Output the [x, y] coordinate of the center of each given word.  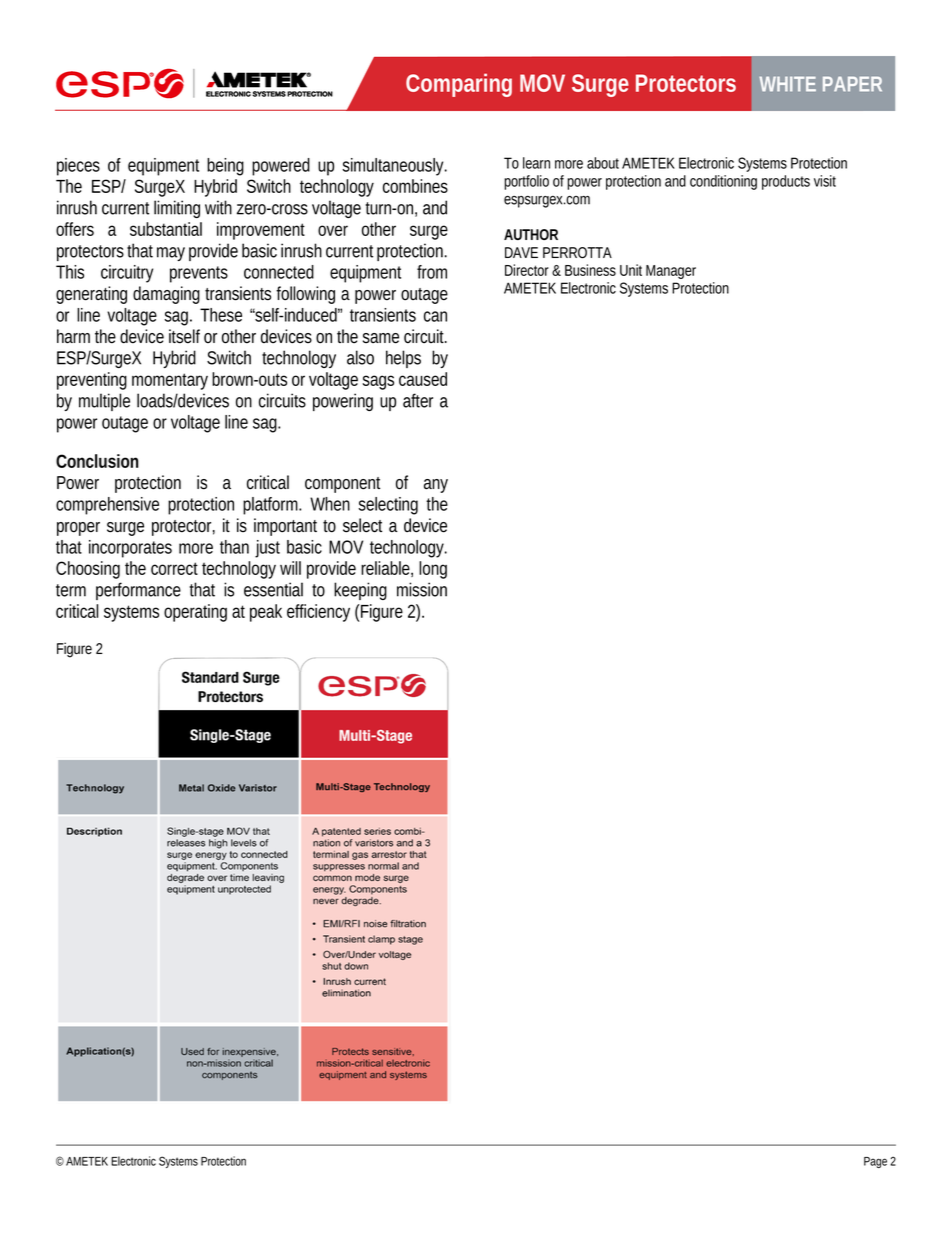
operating [195, 613]
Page [875, 1162]
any [436, 486]
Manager [671, 272]
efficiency [318, 613]
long [433, 570]
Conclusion [97, 461]
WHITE [787, 84]
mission [422, 589]
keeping [360, 591]
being [225, 167]
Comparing [459, 85]
